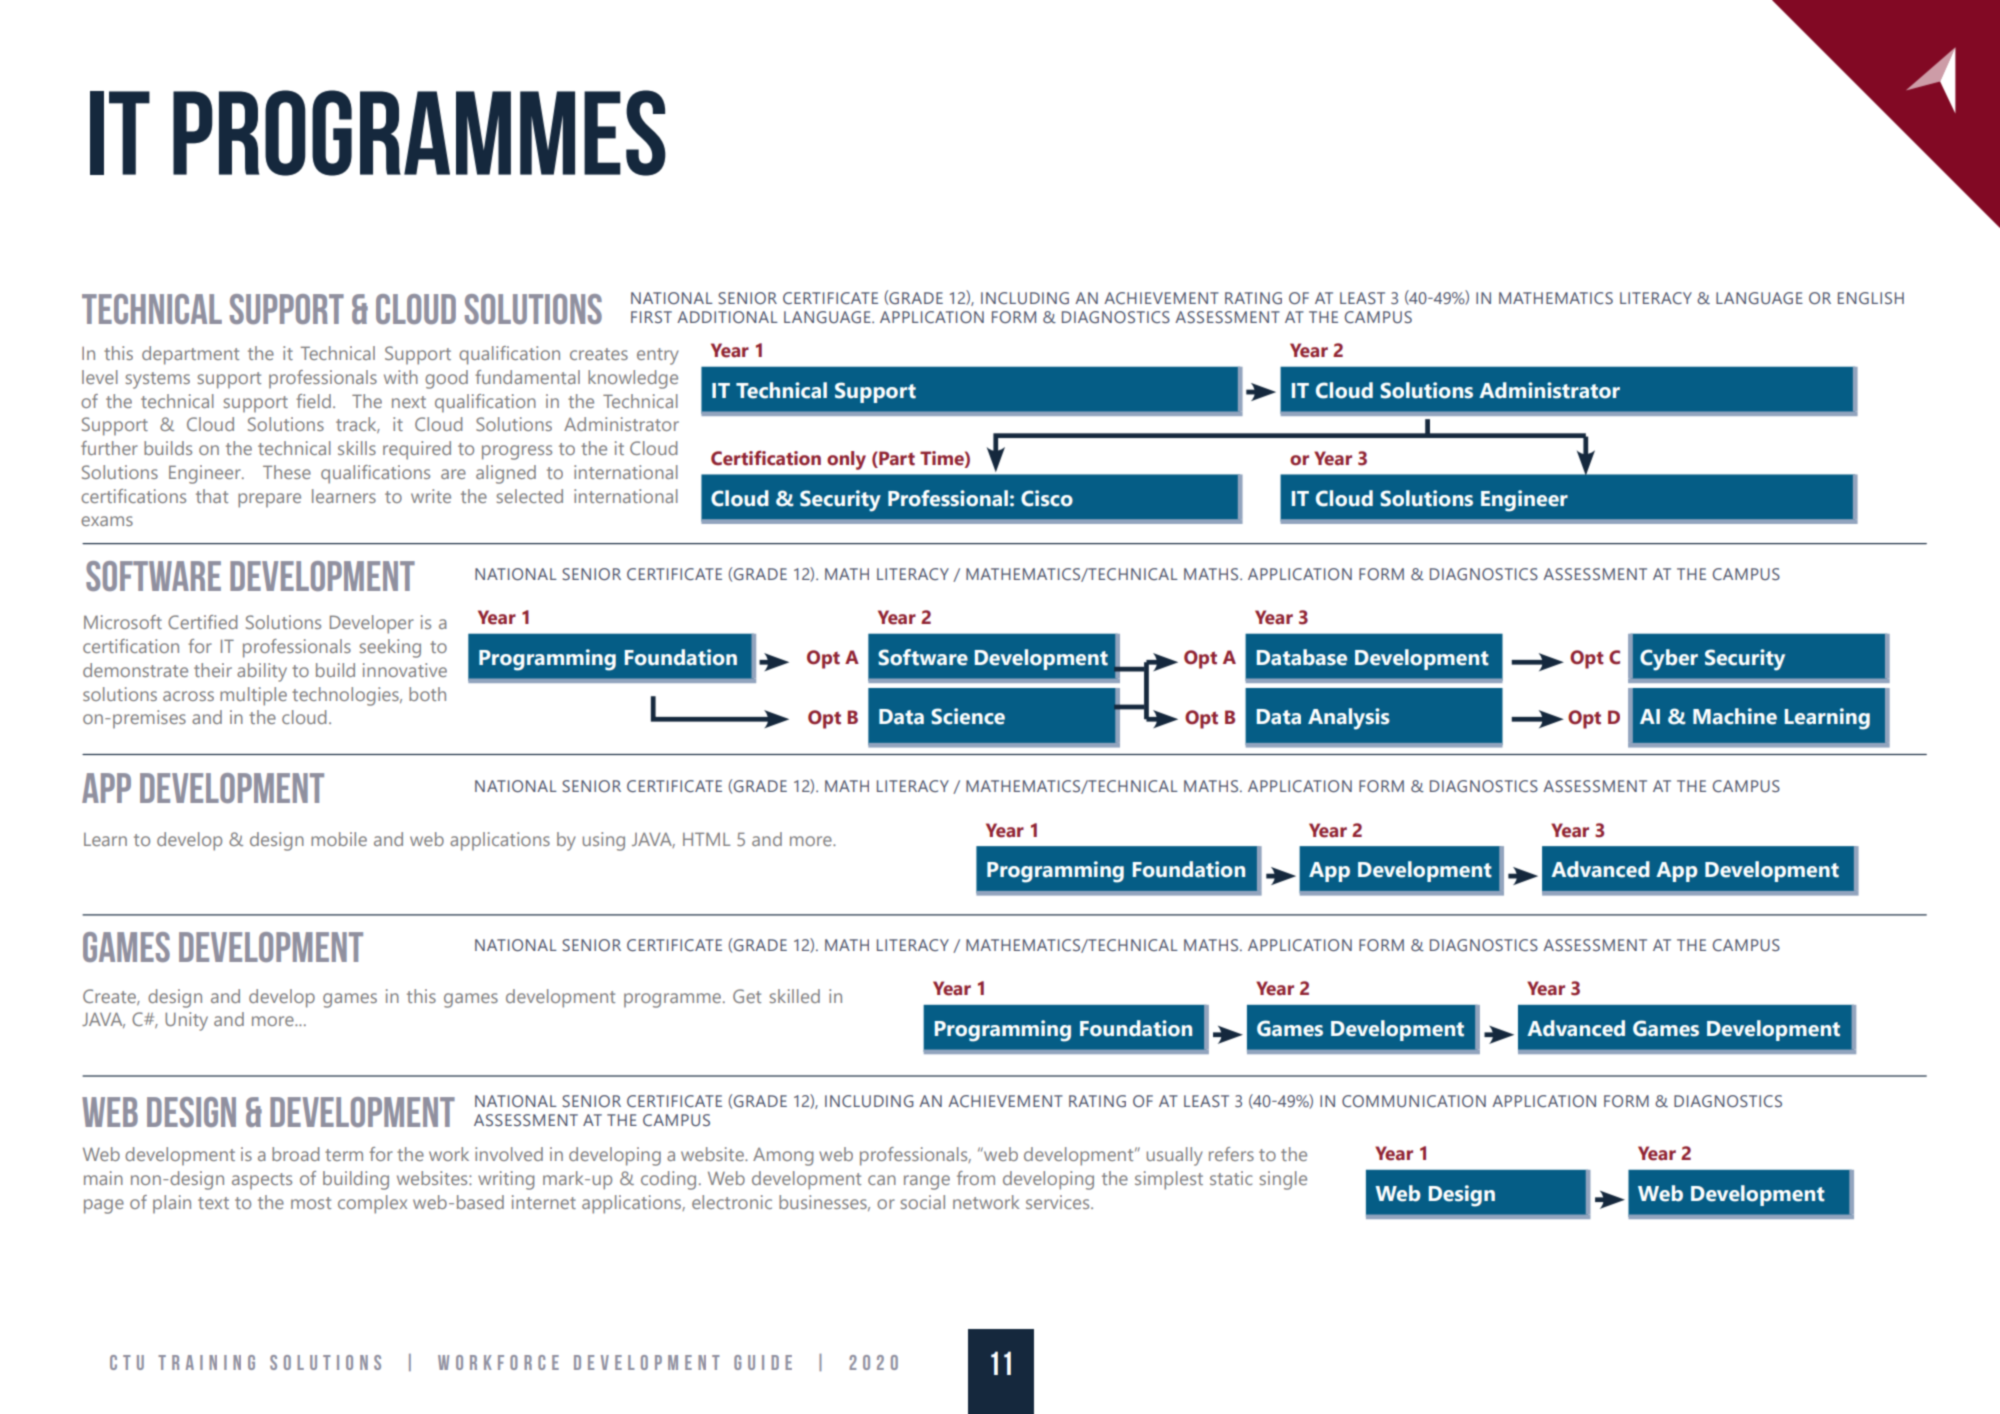 This screenshot has height=1414, width=2000. Describe the element at coordinates (968, 716) in the screenshot. I see `Science` at that location.
